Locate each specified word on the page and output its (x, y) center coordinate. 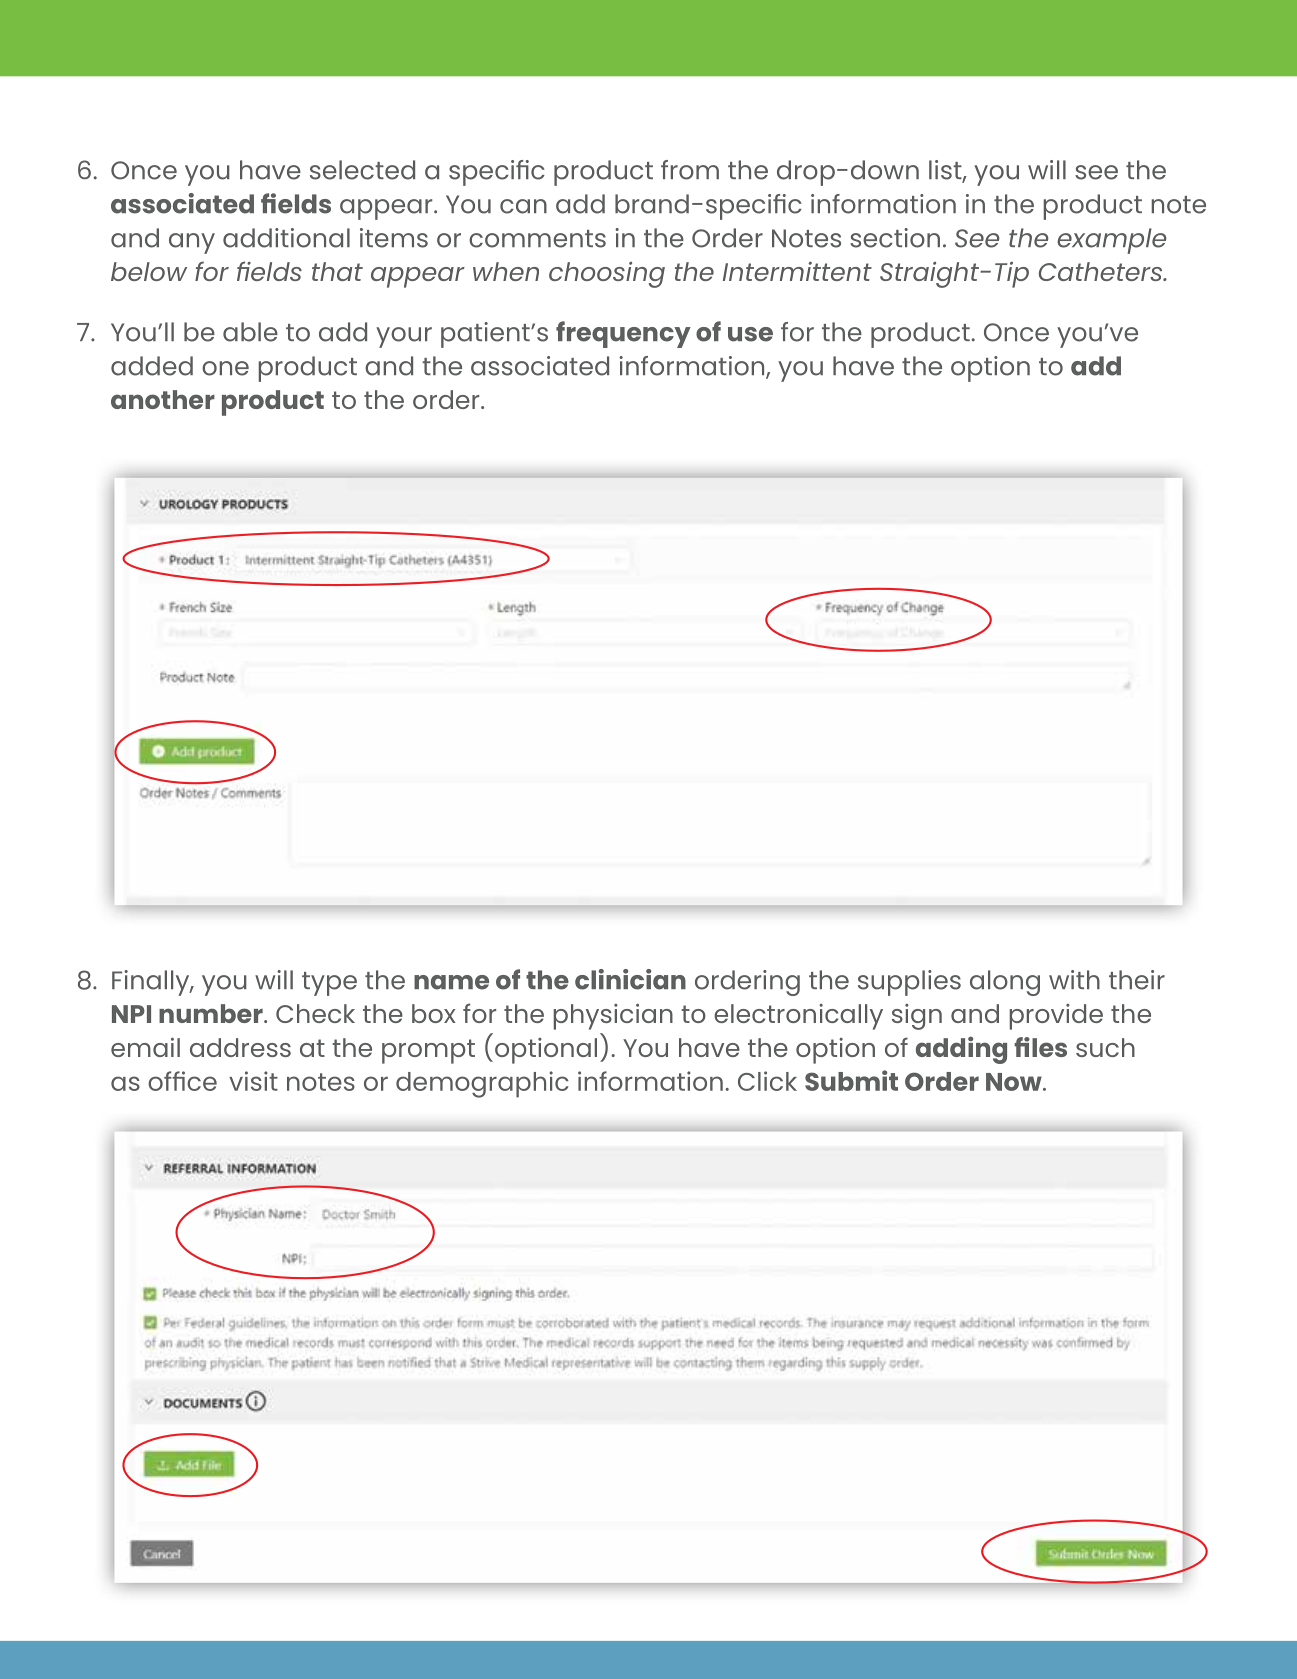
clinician (630, 979)
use (750, 334)
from (690, 170)
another (163, 399)
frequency (623, 334)
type (329, 984)
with (1074, 979)
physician (613, 1016)
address (240, 1047)
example (1112, 241)
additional (286, 238)
